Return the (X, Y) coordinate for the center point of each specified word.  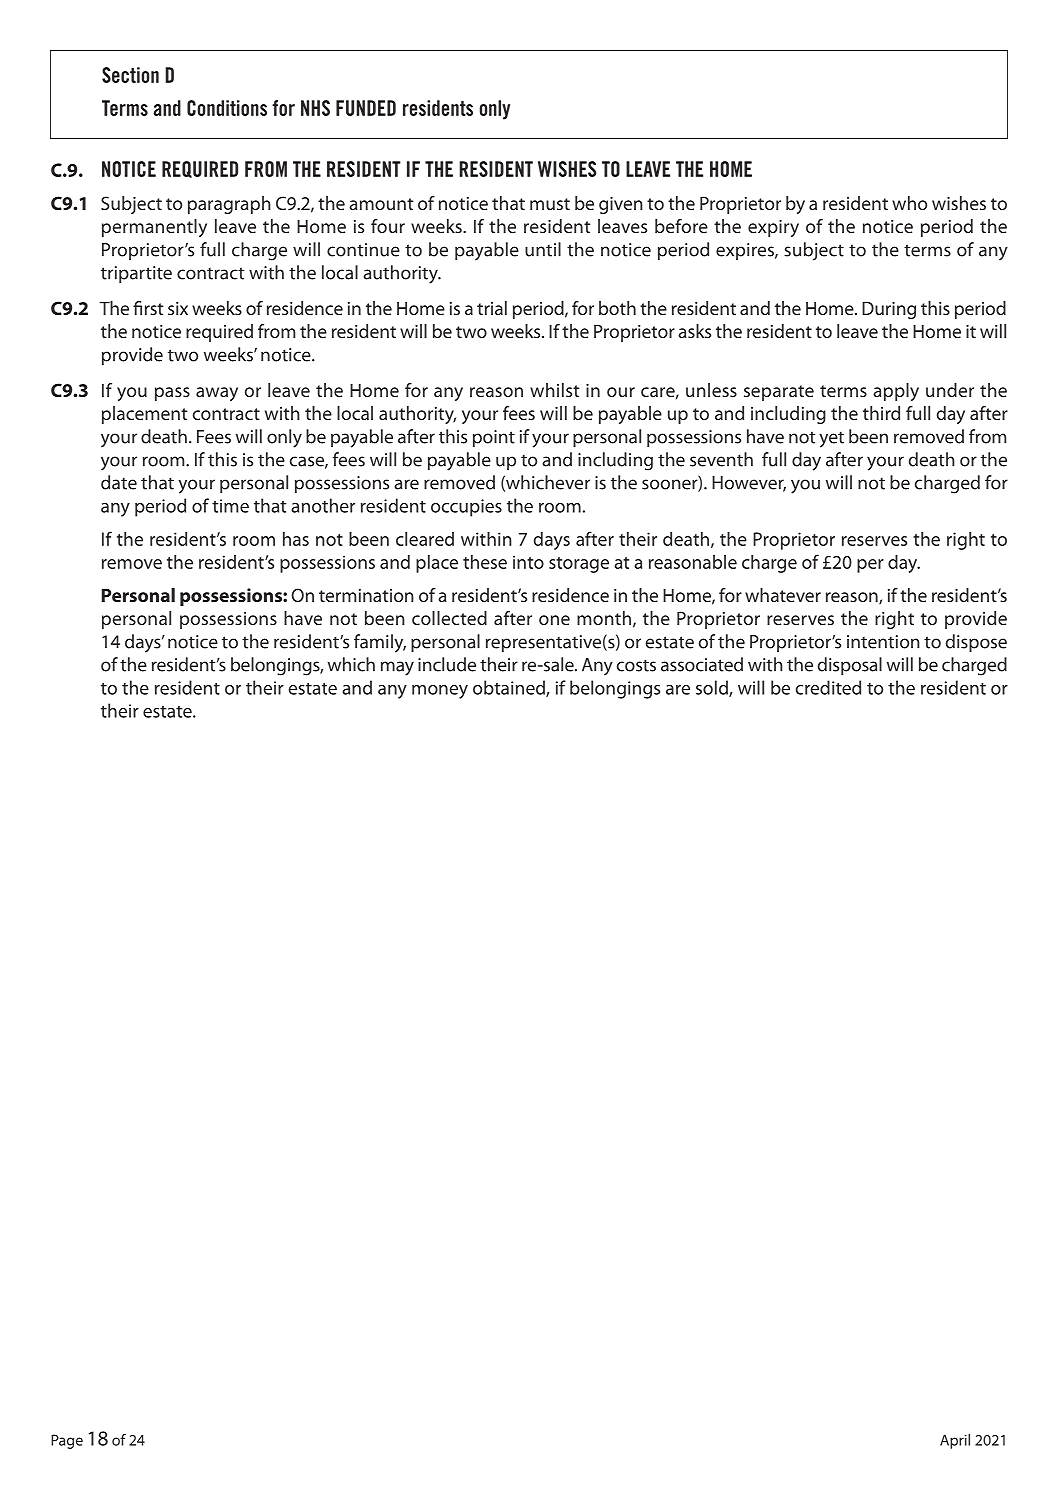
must (550, 204)
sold (713, 688)
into (528, 562)
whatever (783, 595)
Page (67, 1441)
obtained (510, 688)
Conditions (227, 108)
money (440, 692)
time (230, 506)
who (909, 203)
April (955, 1441)
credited (828, 687)
